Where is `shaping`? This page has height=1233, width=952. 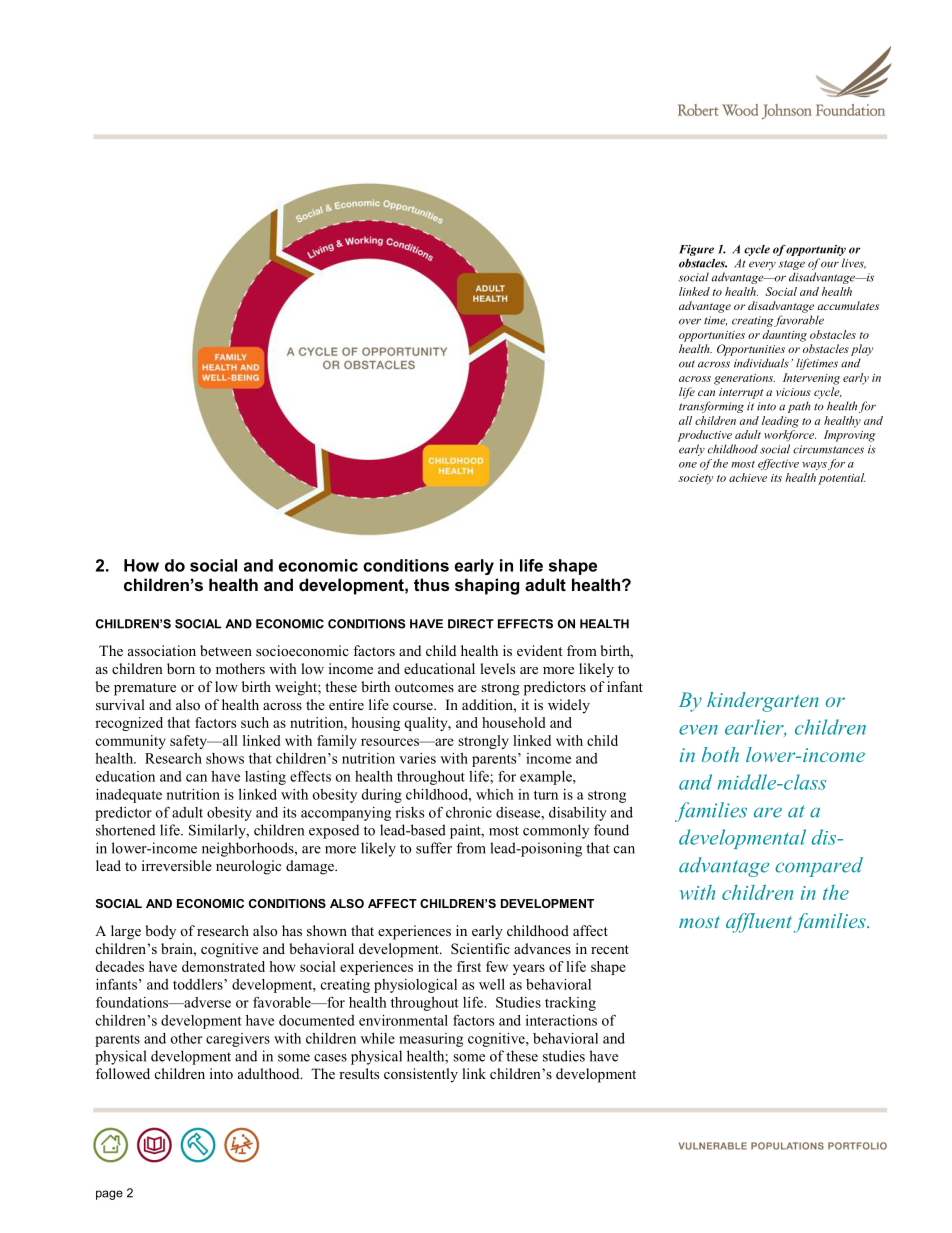
shaping is located at coordinates (487, 586).
